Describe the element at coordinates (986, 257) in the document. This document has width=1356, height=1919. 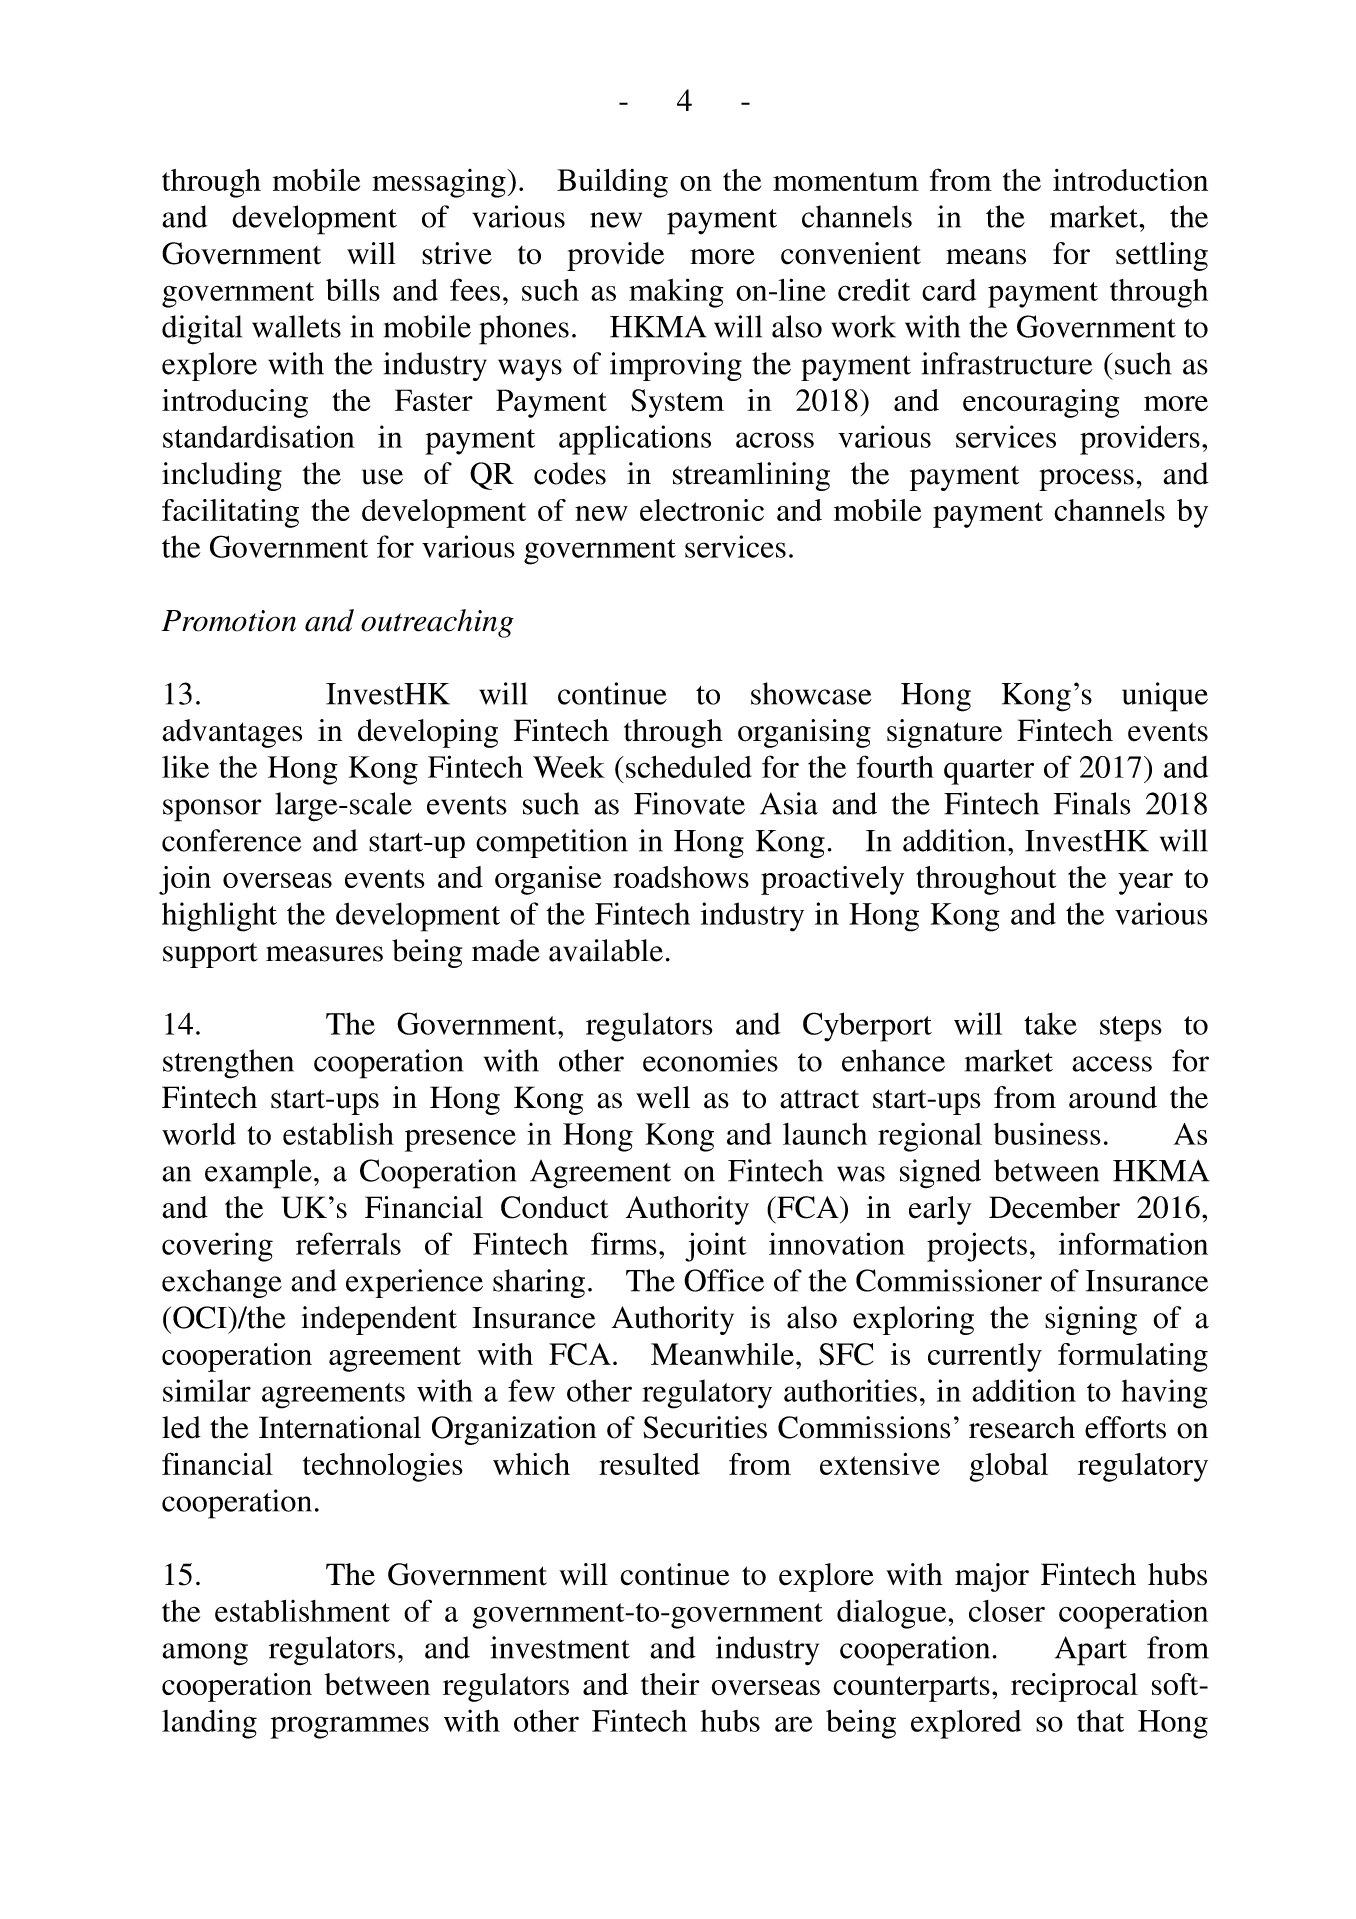
I see `means` at that location.
